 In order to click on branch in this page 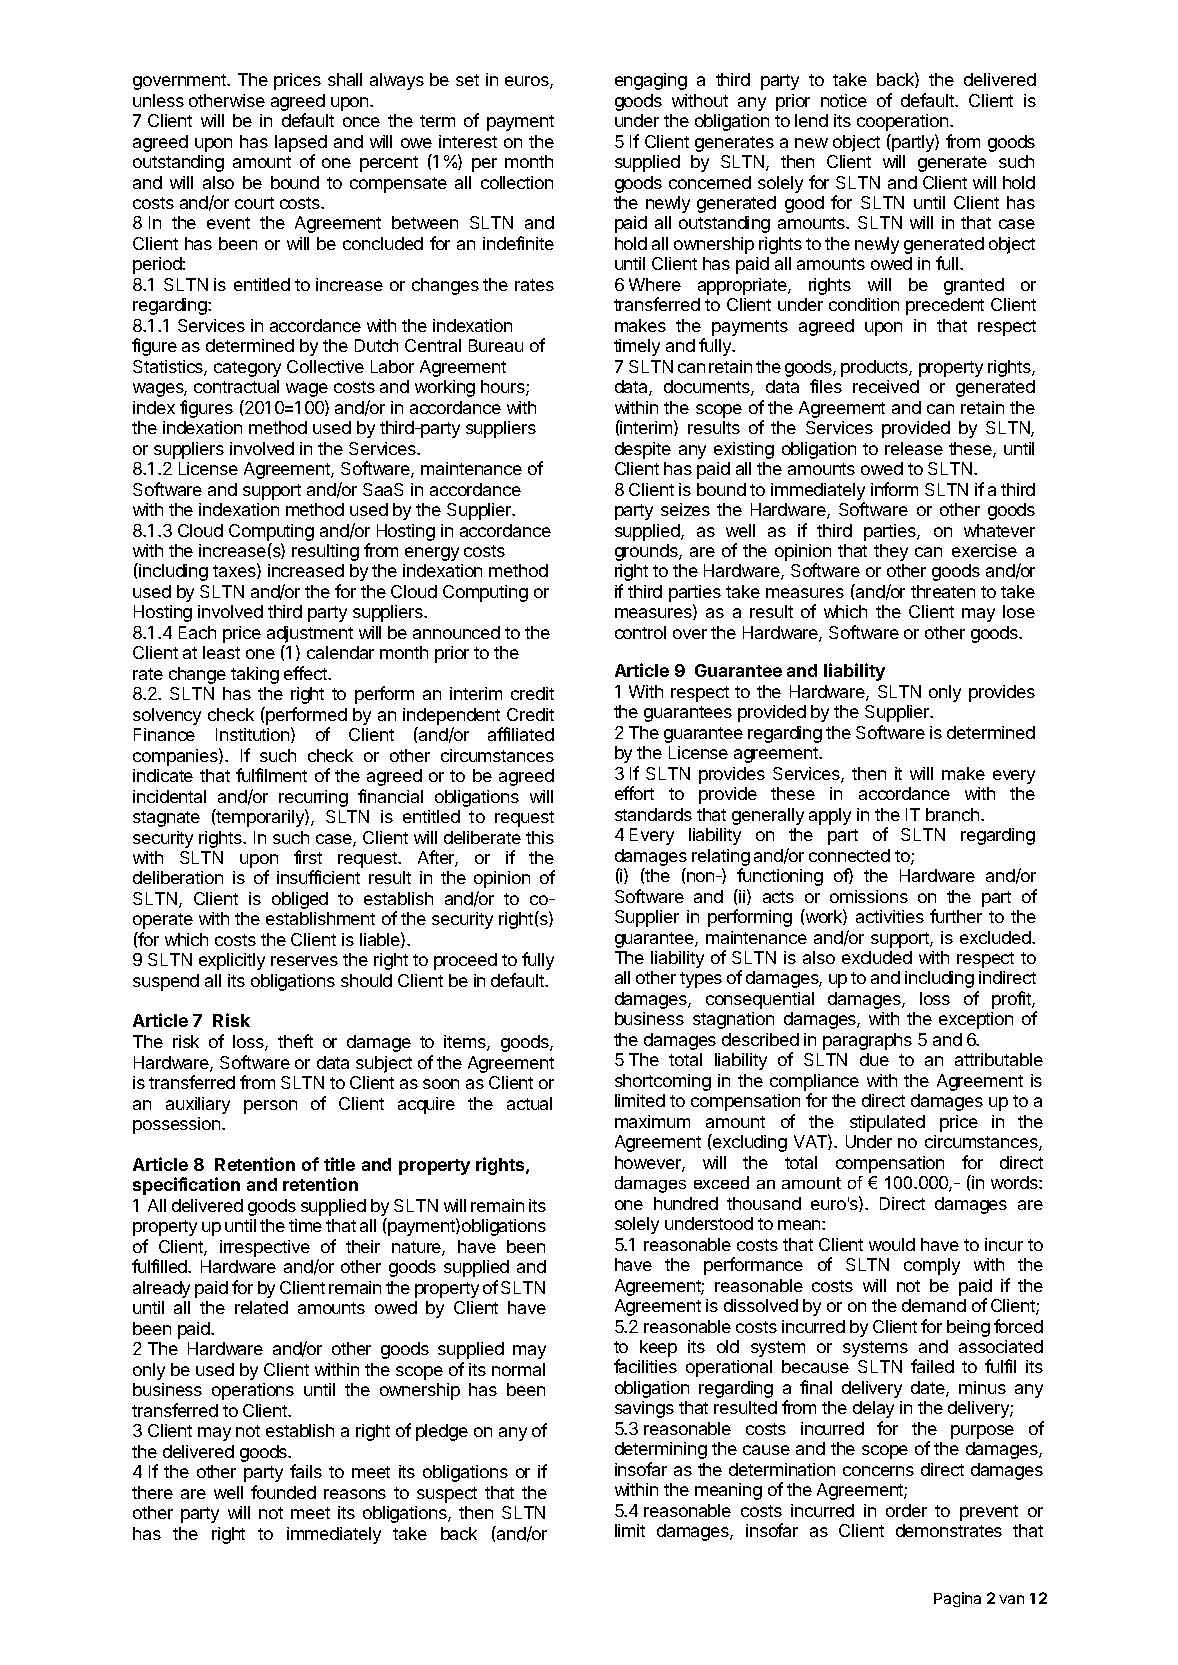, I will do `click(952, 814)`.
